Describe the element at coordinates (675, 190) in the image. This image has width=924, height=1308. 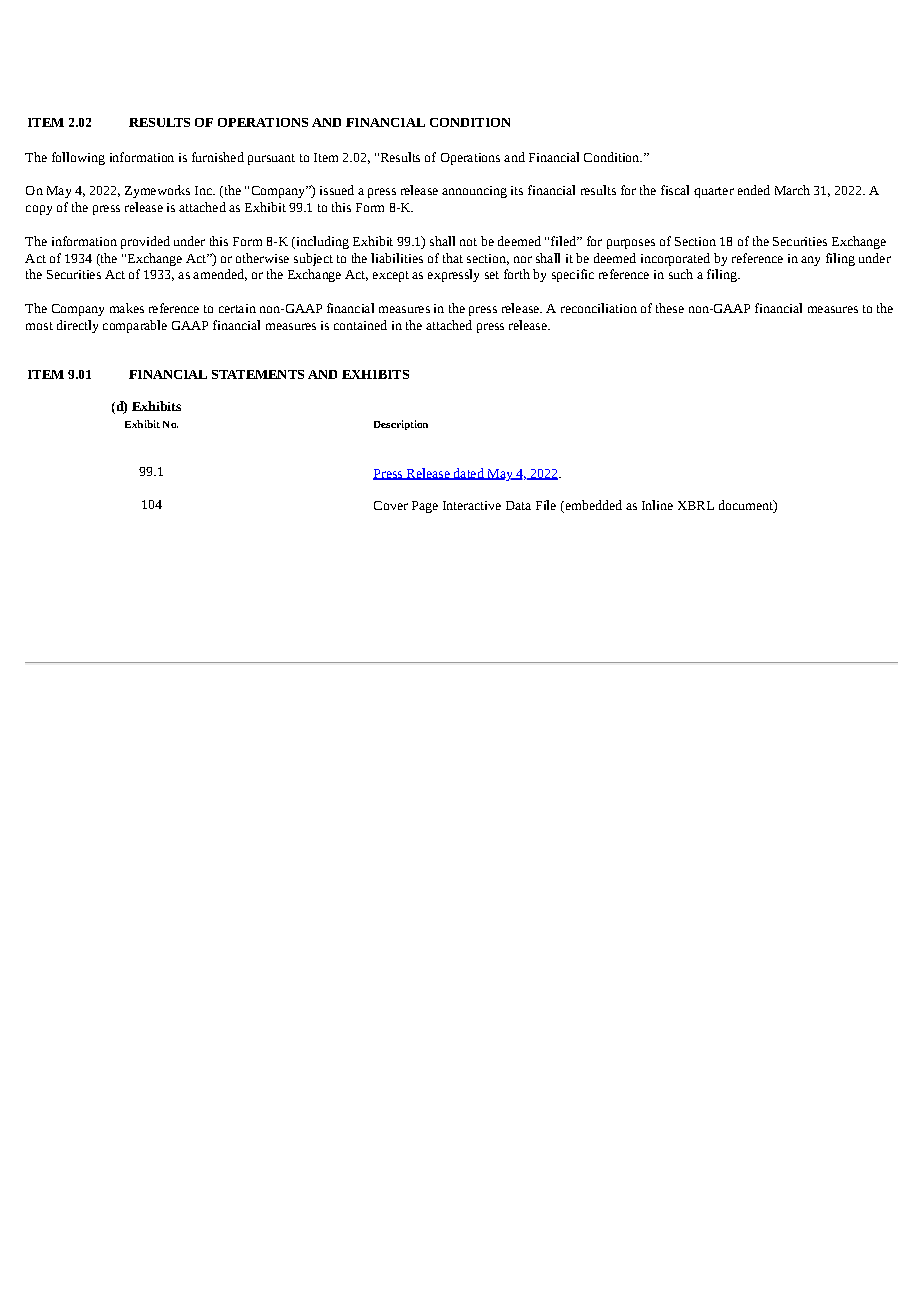
I see `fiscal` at that location.
